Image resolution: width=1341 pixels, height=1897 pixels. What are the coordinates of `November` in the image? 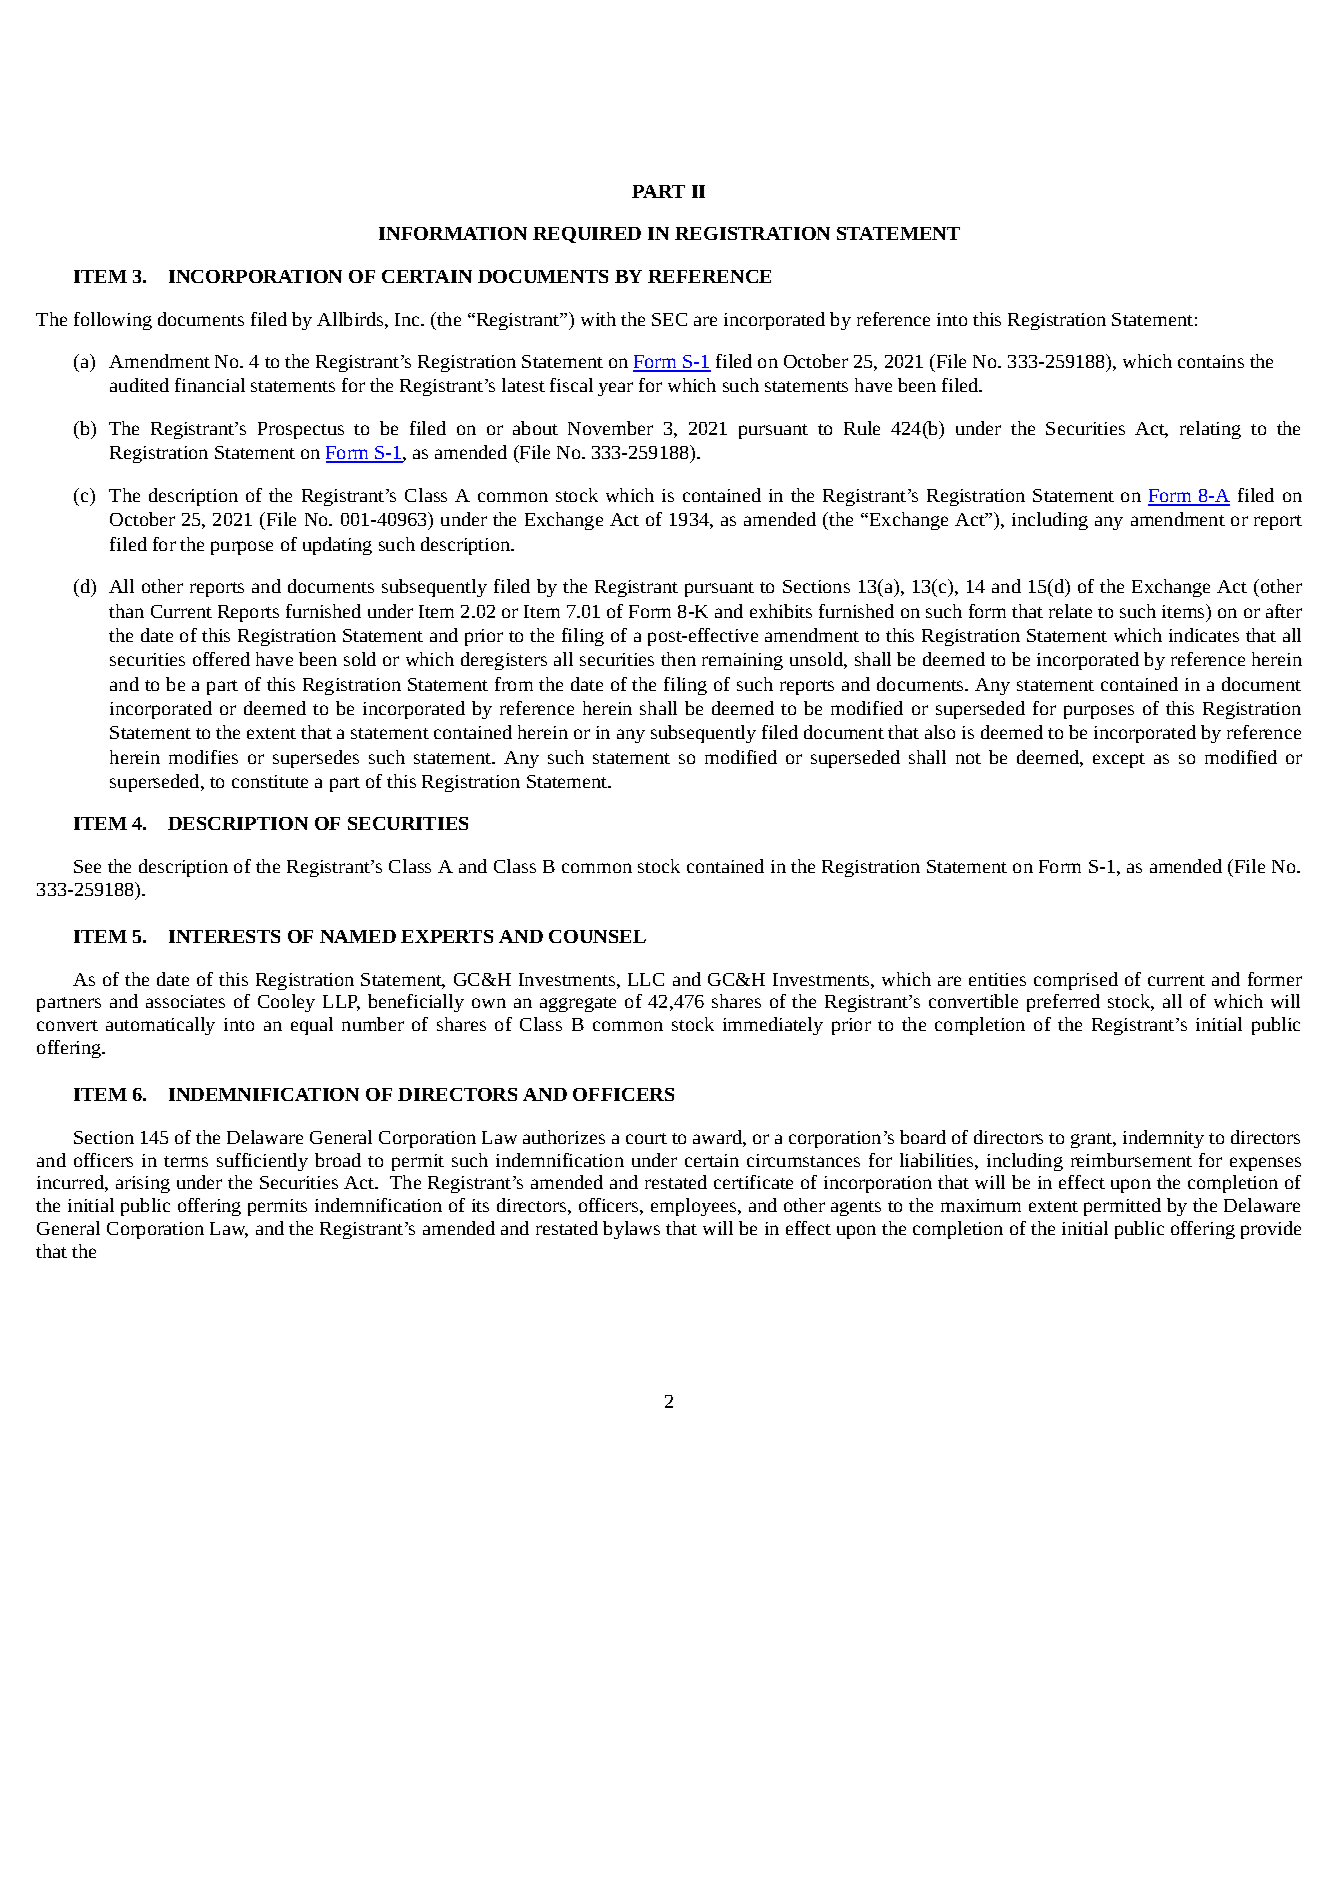 It's located at (610, 428).
